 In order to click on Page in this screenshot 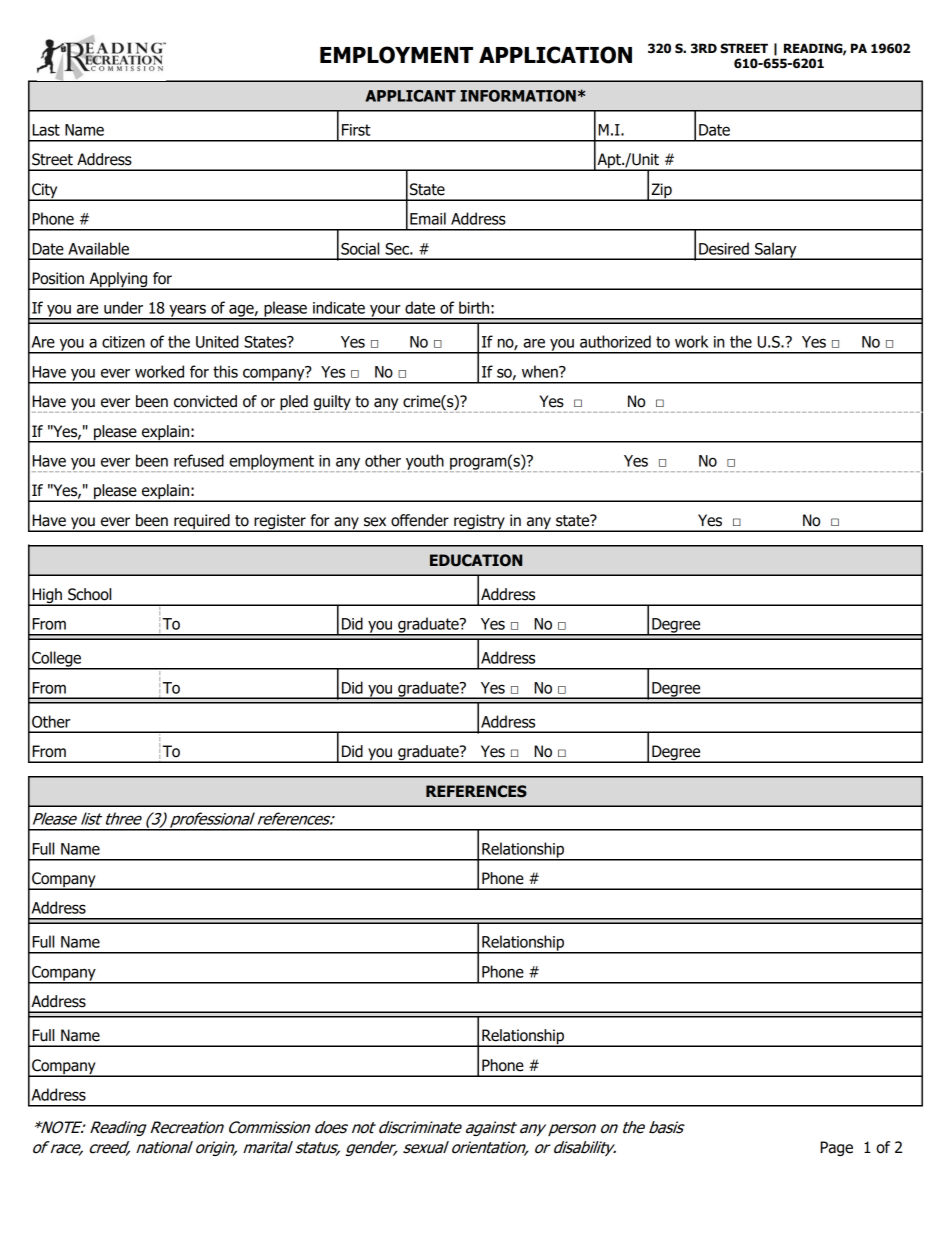, I will do `click(836, 1148)`.
